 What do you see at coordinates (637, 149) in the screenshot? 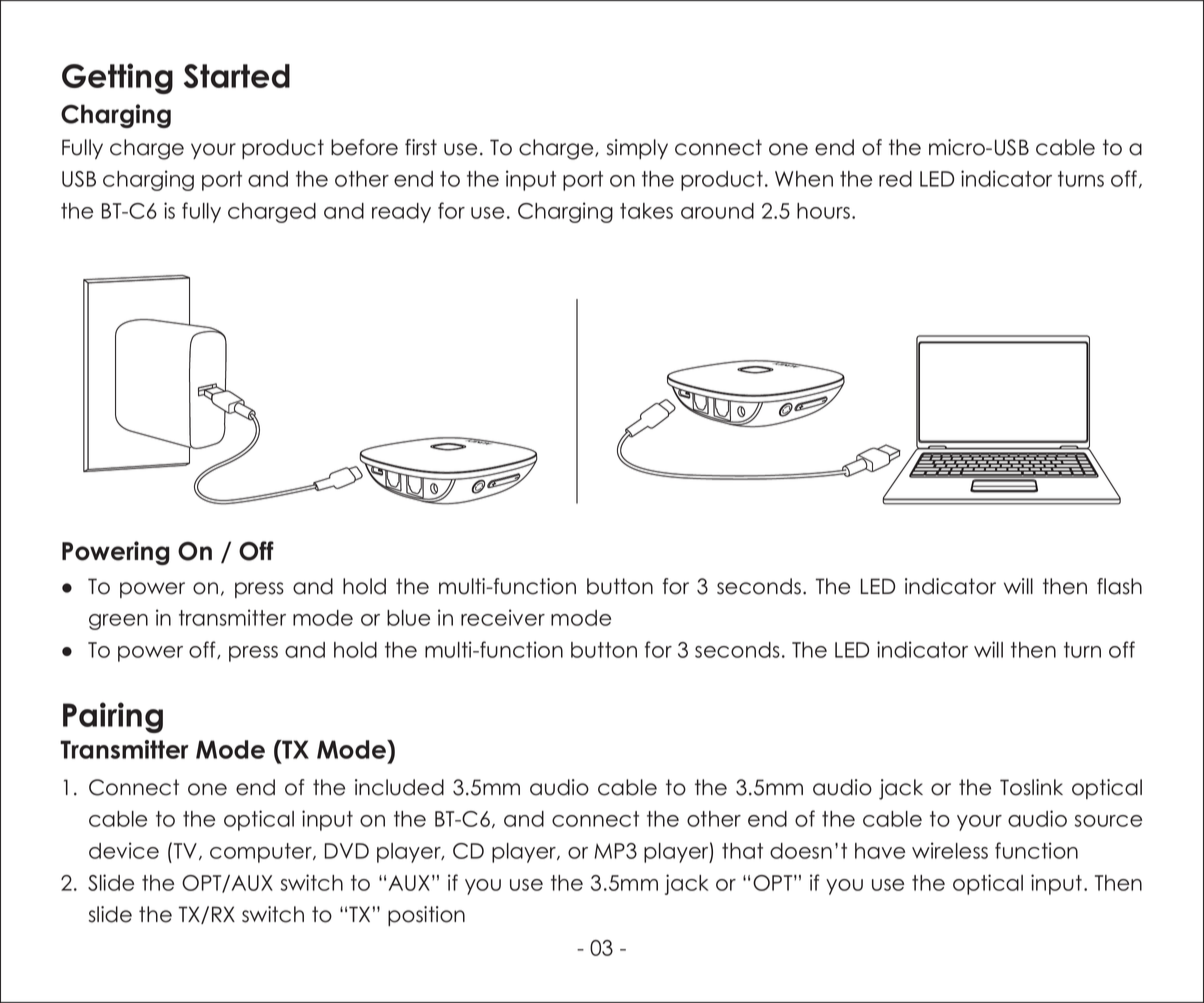
I see `simply` at bounding box center [637, 149].
